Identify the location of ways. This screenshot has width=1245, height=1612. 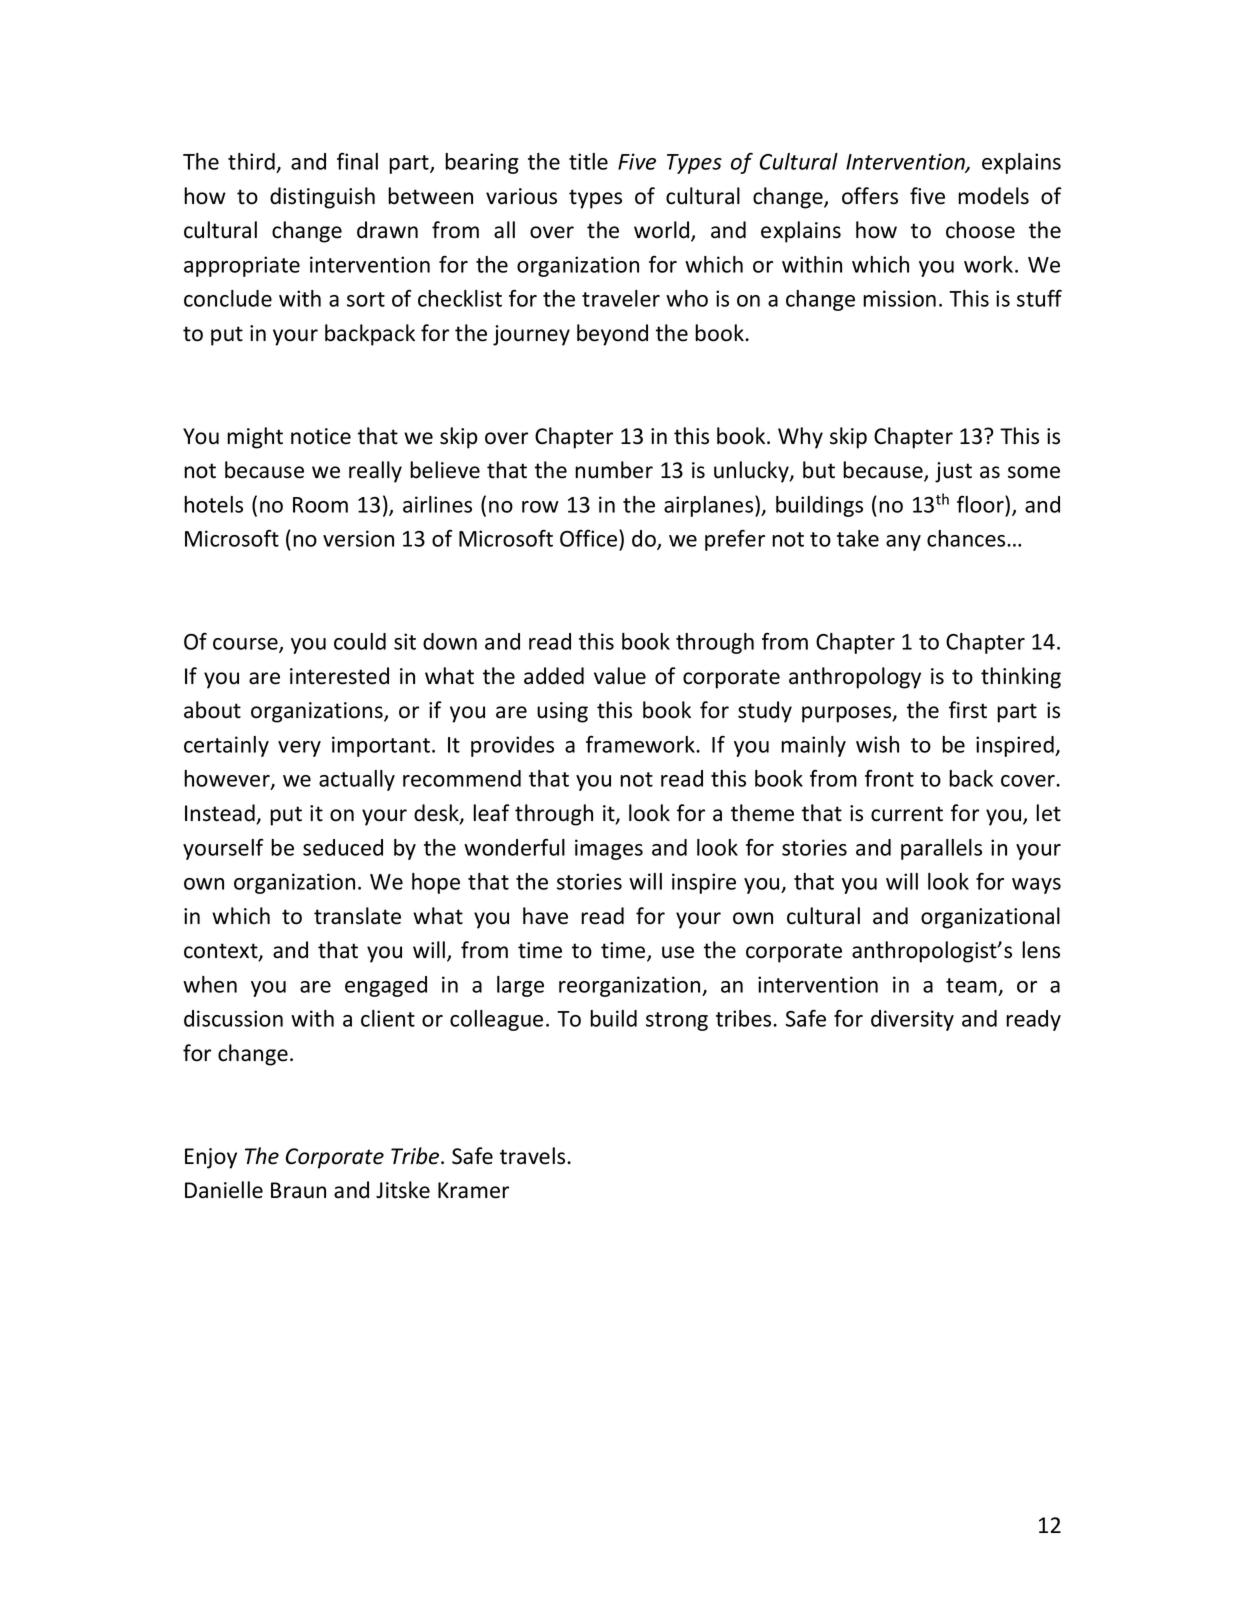
(1036, 886).
